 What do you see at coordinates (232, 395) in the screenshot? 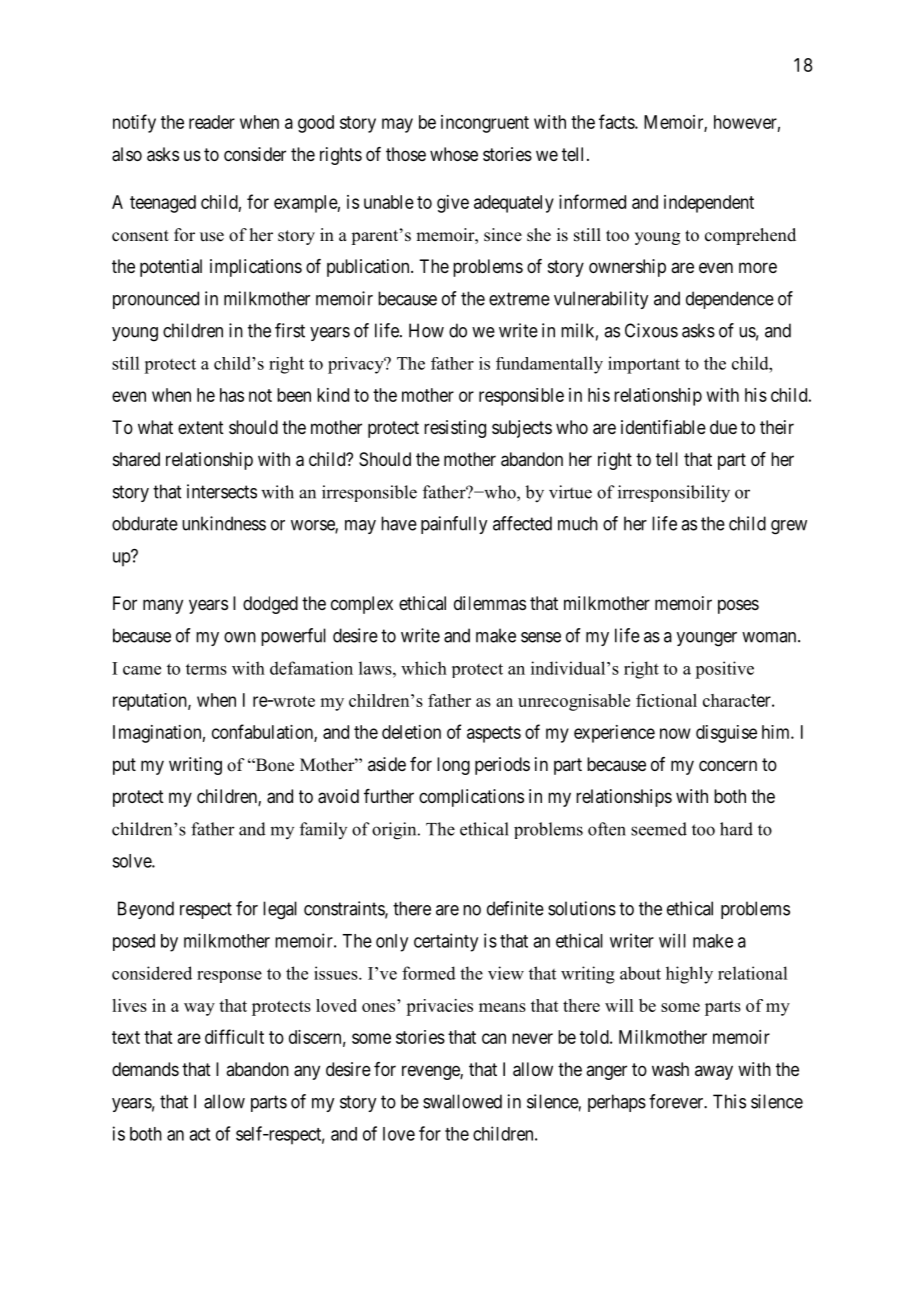
I see `has` at bounding box center [232, 395].
